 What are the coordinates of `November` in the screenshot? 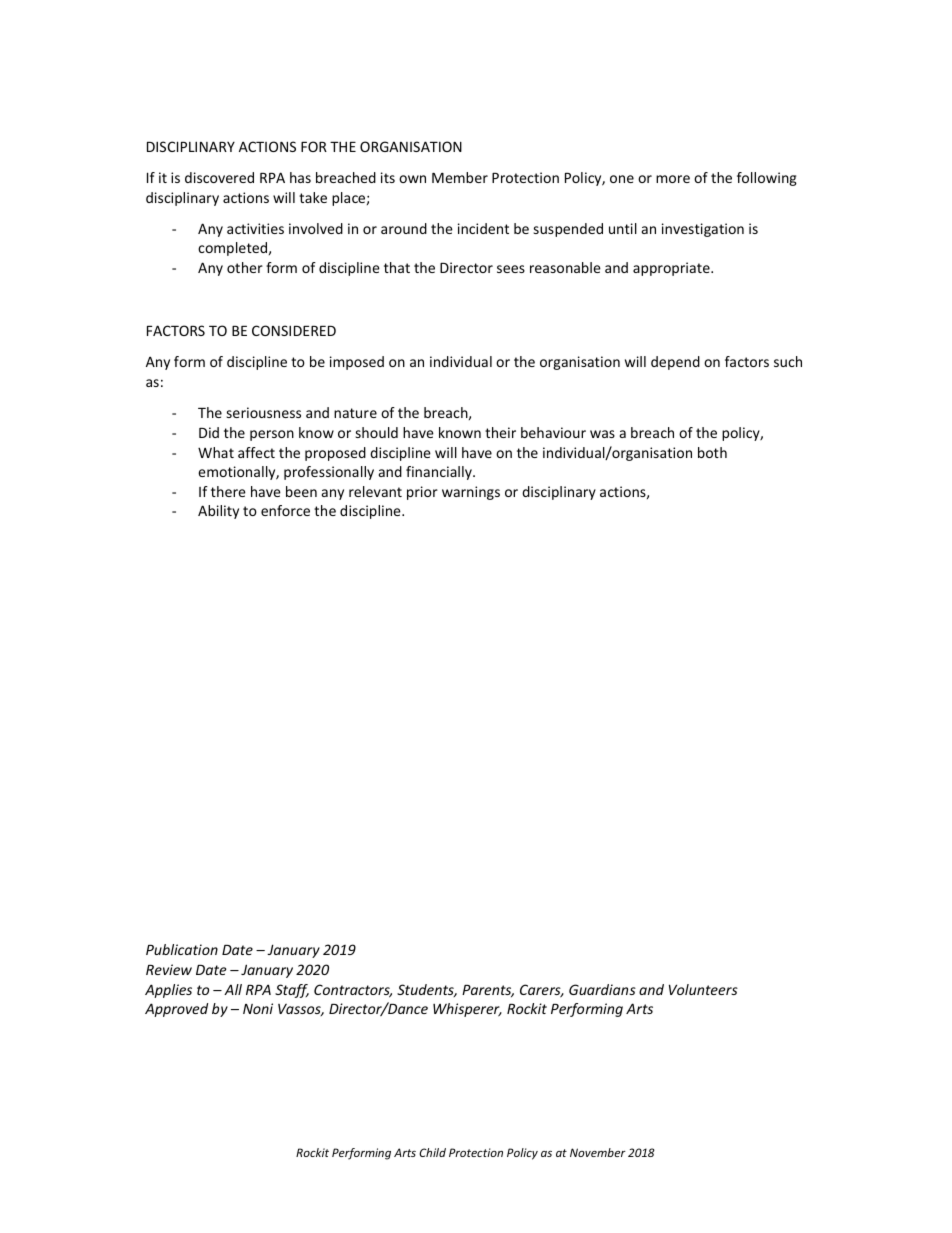 It's located at (598, 1152).
